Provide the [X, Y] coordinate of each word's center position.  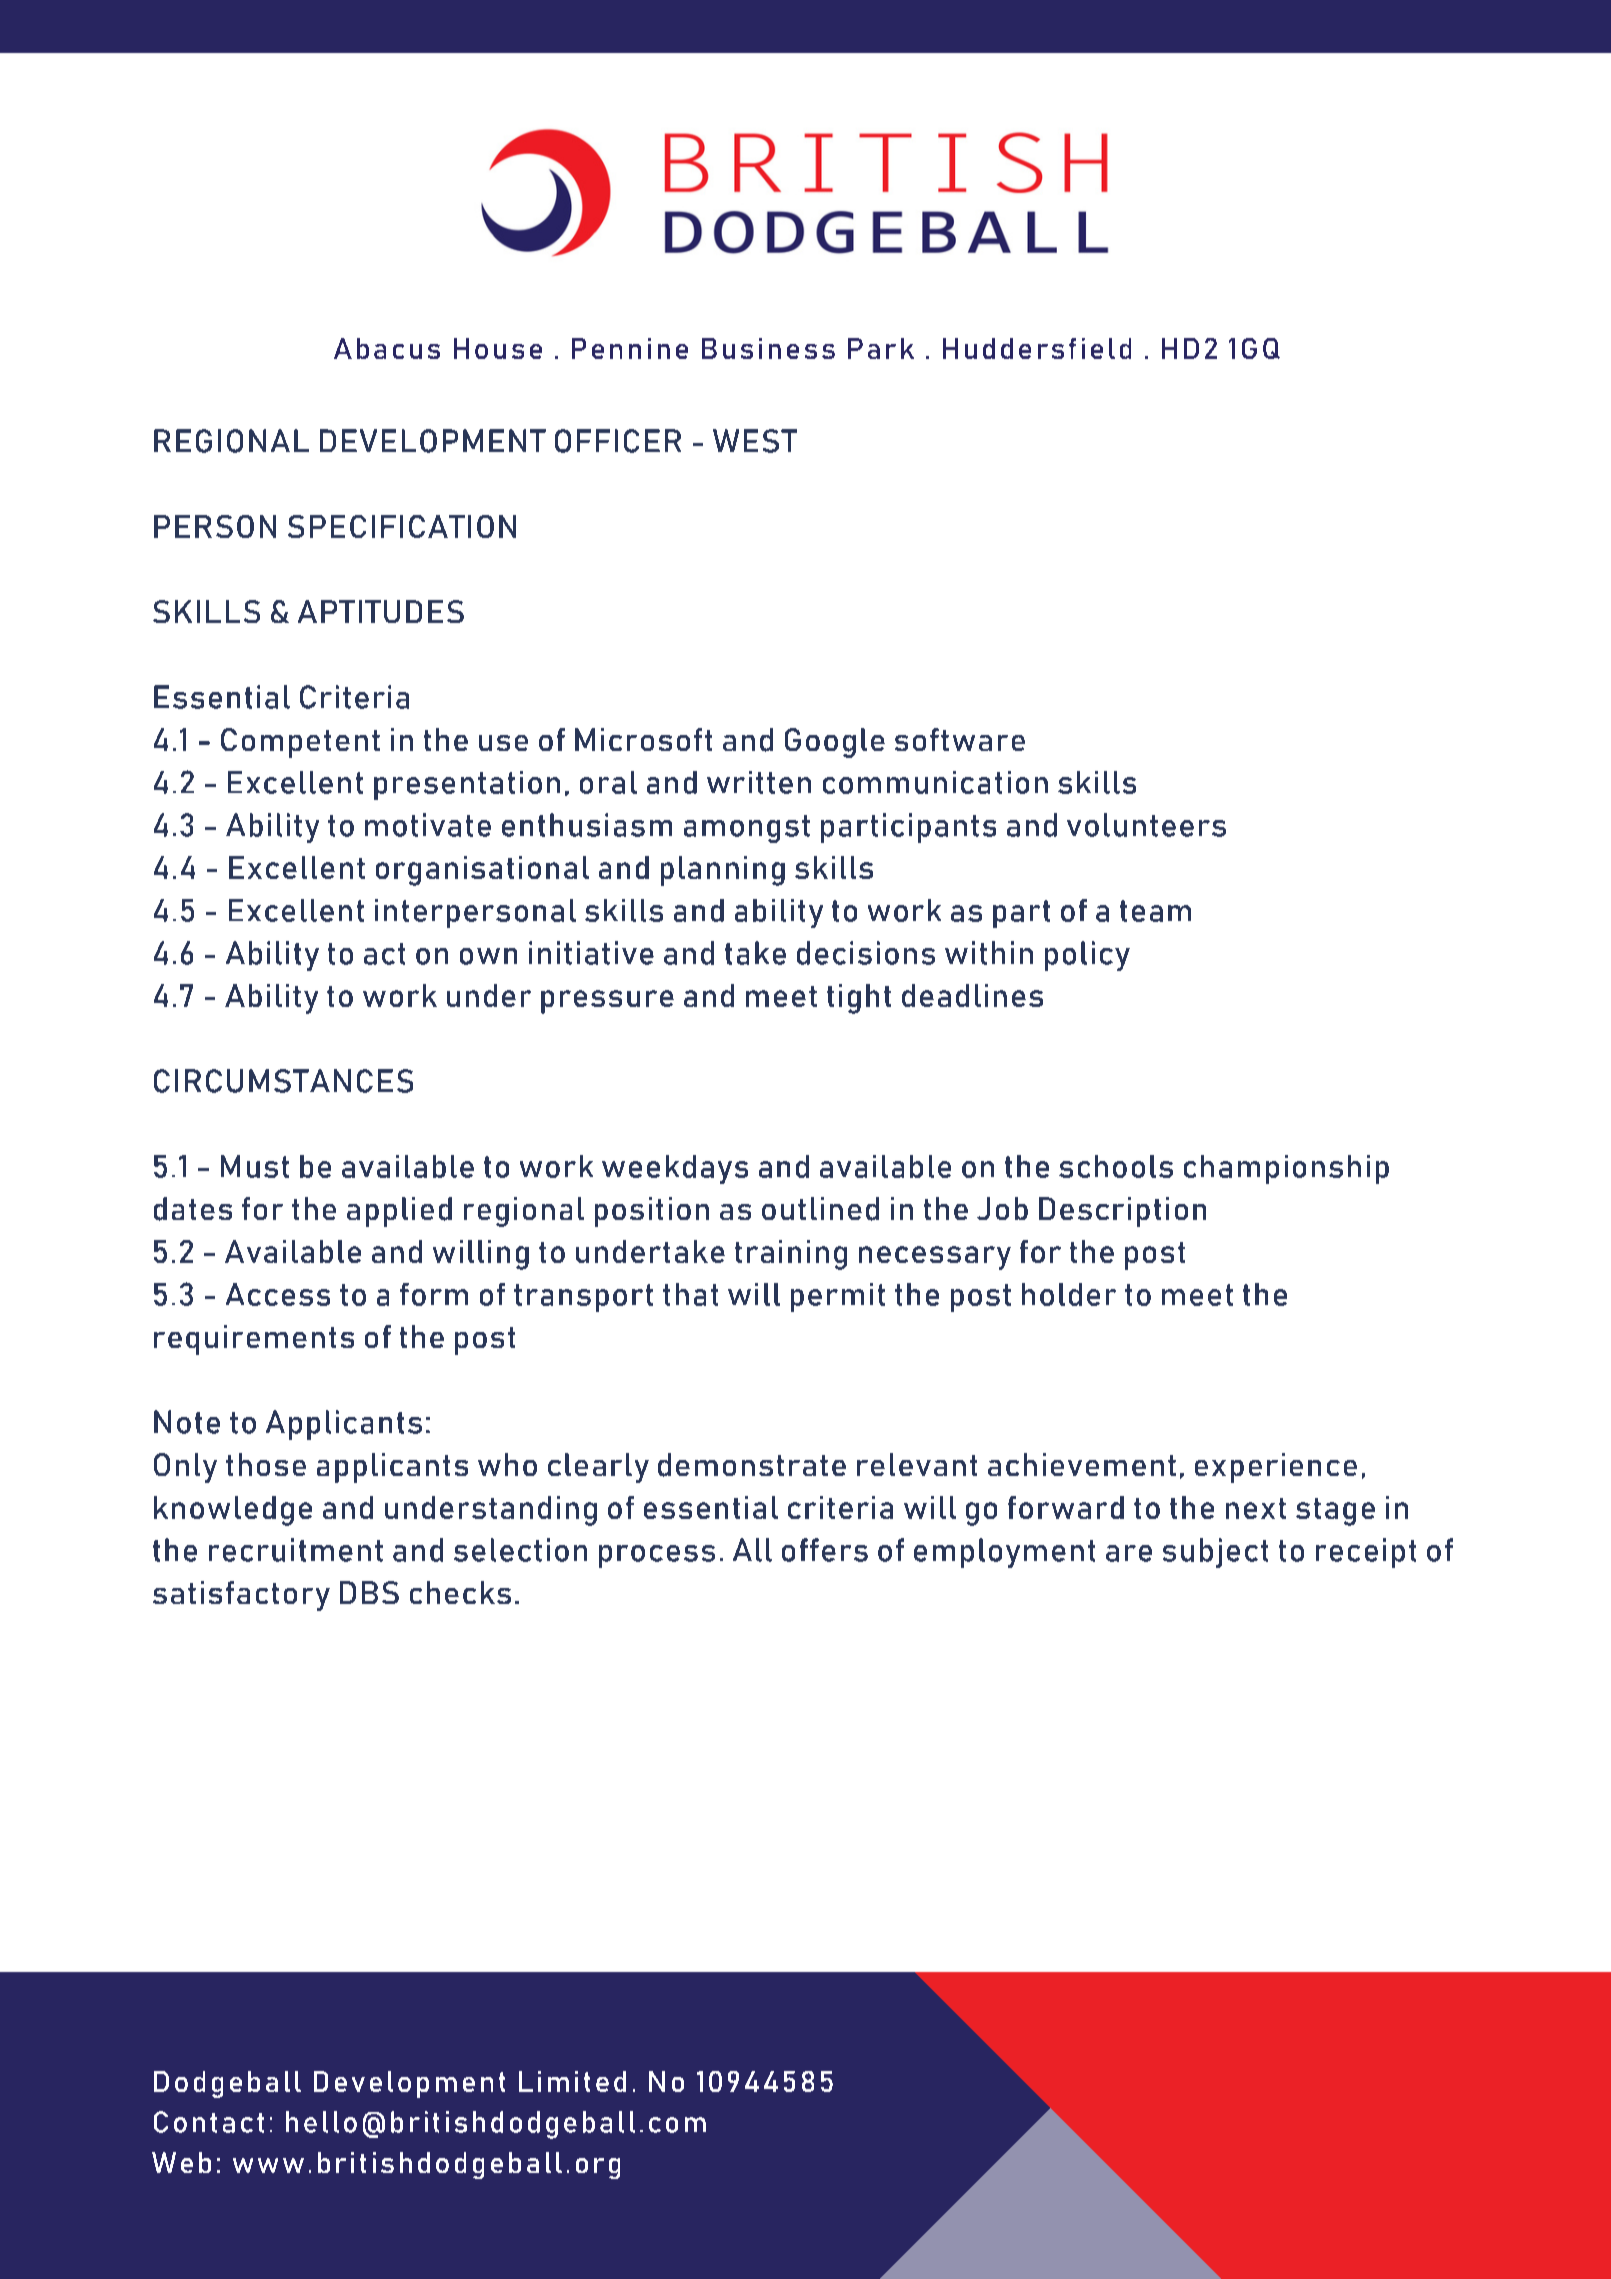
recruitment [296, 1550]
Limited [572, 2081]
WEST [755, 441]
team [1155, 911]
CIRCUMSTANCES [283, 1081]
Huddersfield [1037, 348]
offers [825, 1550]
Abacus [387, 348]
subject [1215, 1553]
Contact [209, 2122]
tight [859, 999]
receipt [1366, 1553]
